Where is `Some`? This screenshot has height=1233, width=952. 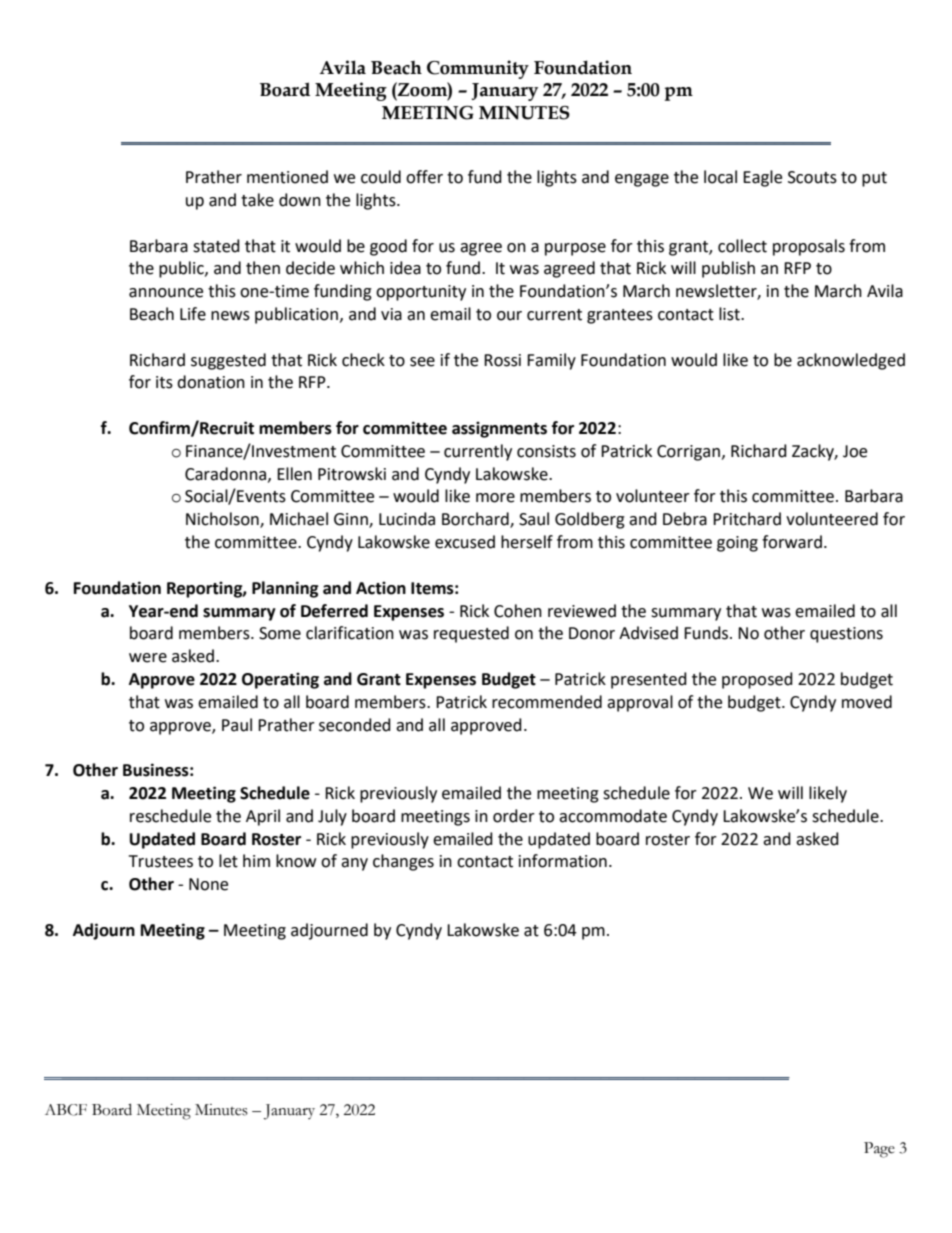 Some is located at coordinates (280, 633).
